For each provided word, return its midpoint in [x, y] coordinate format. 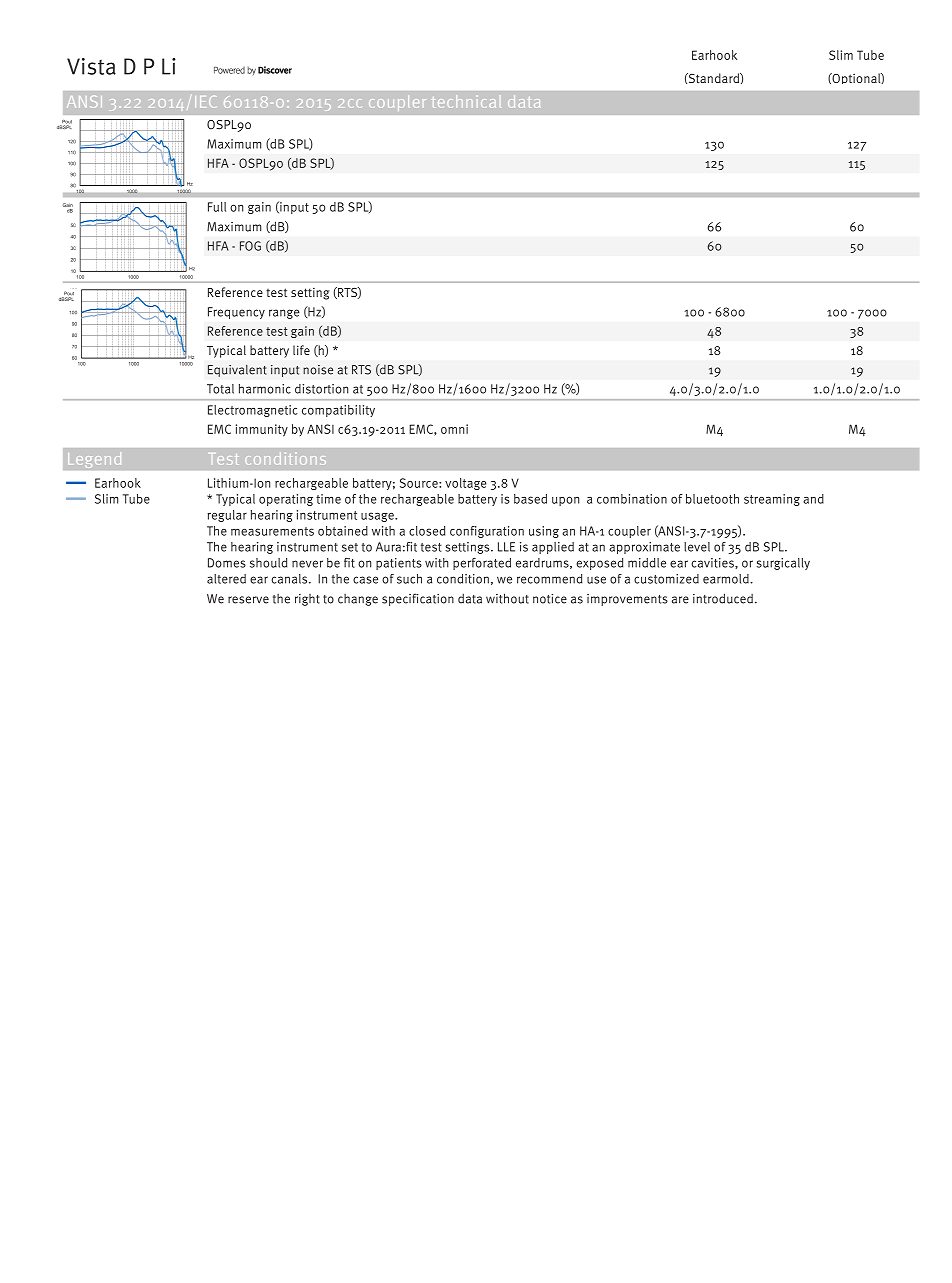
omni [454, 429]
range [284, 314]
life [301, 350]
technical [466, 101]
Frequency [236, 313]
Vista [91, 66]
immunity [262, 430]
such [409, 579]
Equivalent [237, 371]
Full [217, 207]
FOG [250, 246]
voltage [466, 484]
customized [666, 579]
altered [226, 579]
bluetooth [712, 499]
